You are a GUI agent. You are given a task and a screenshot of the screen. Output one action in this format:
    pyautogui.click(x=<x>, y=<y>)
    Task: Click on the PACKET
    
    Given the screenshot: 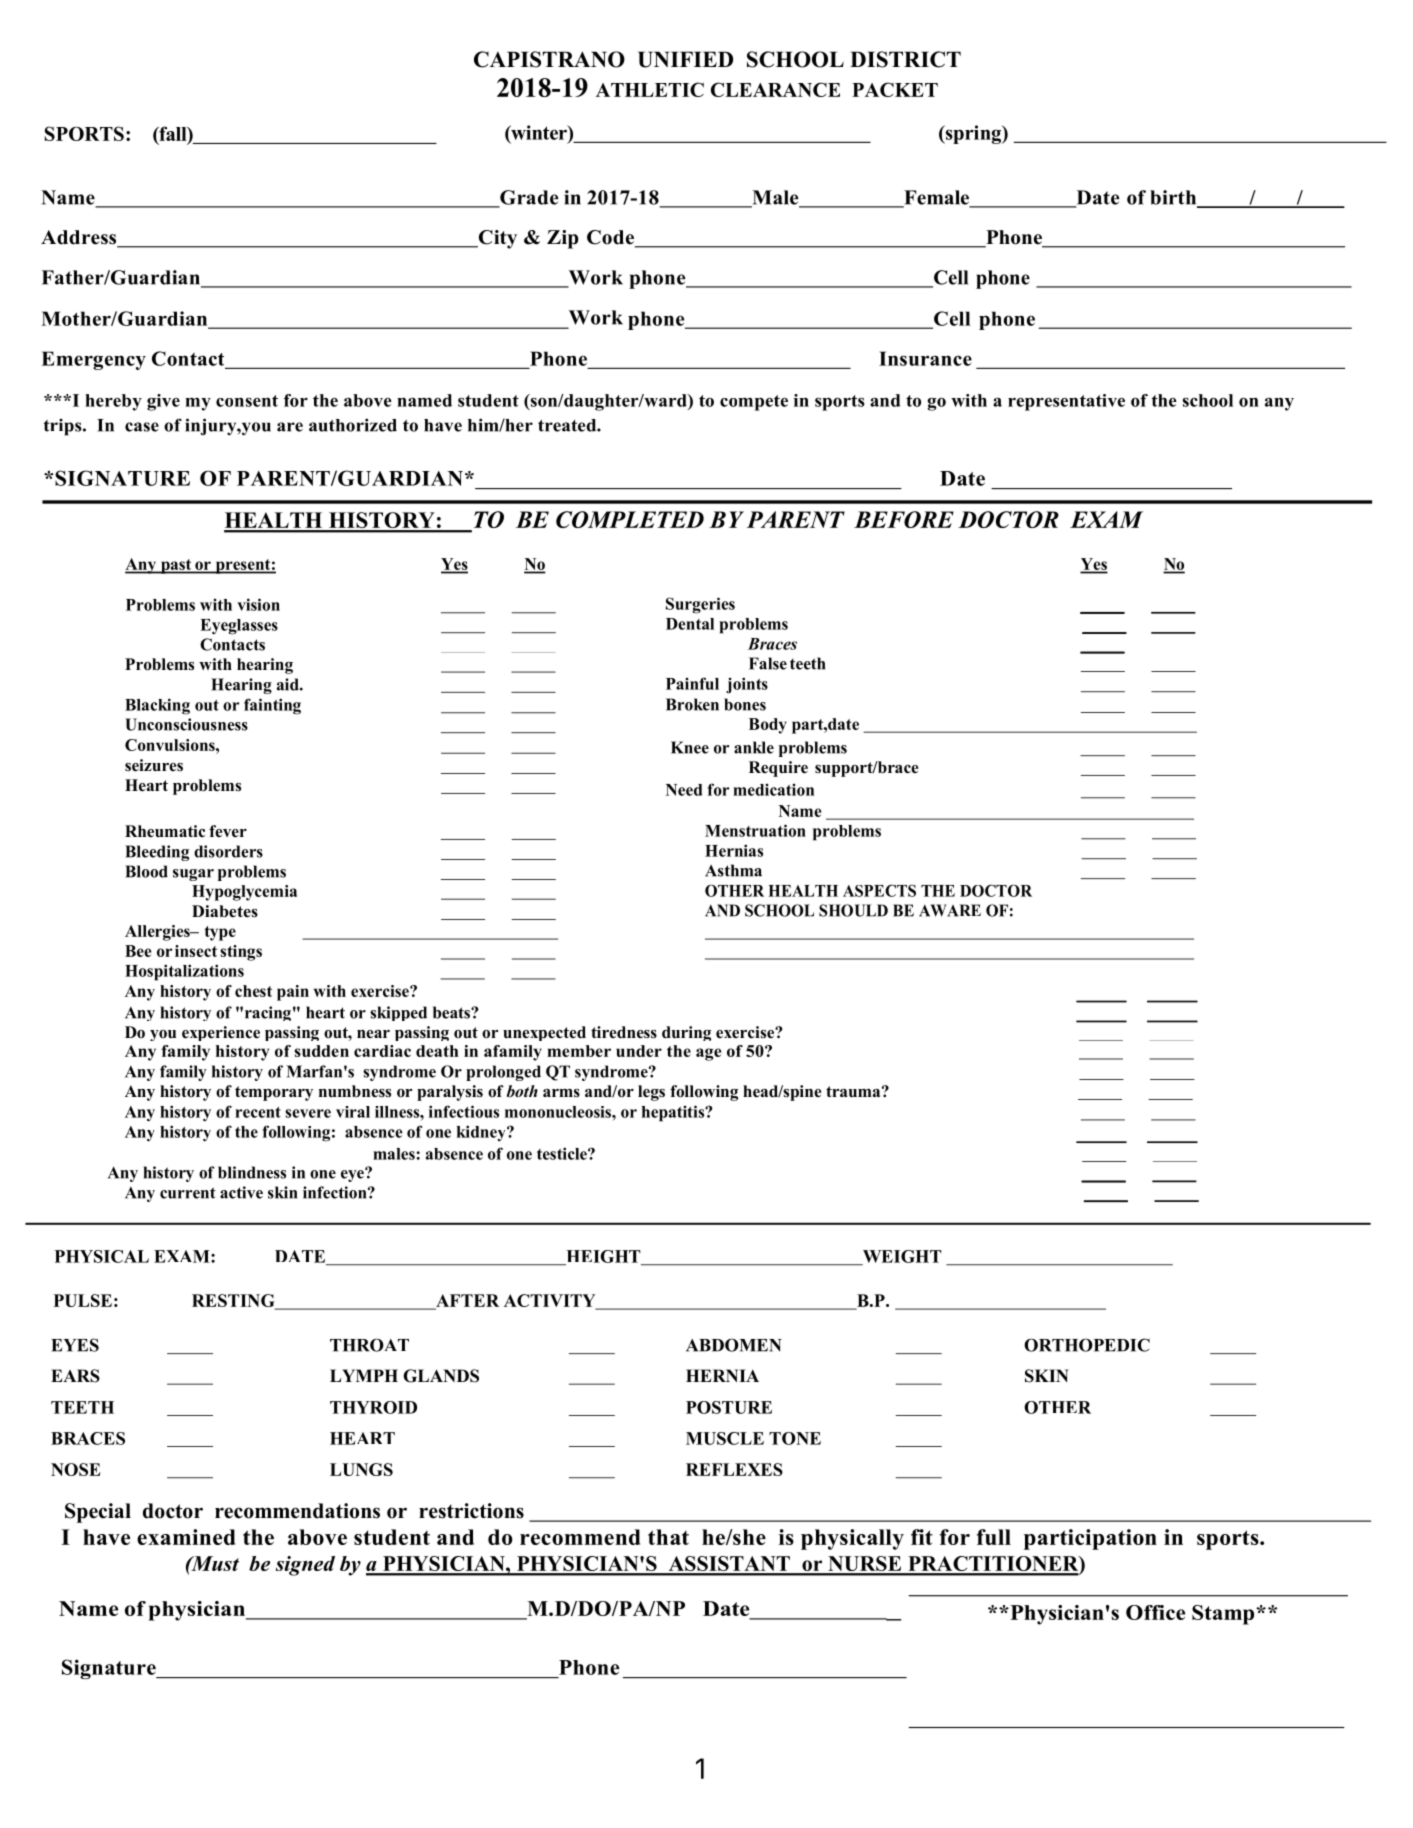 What is the action you would take?
    pyautogui.click(x=895, y=89)
